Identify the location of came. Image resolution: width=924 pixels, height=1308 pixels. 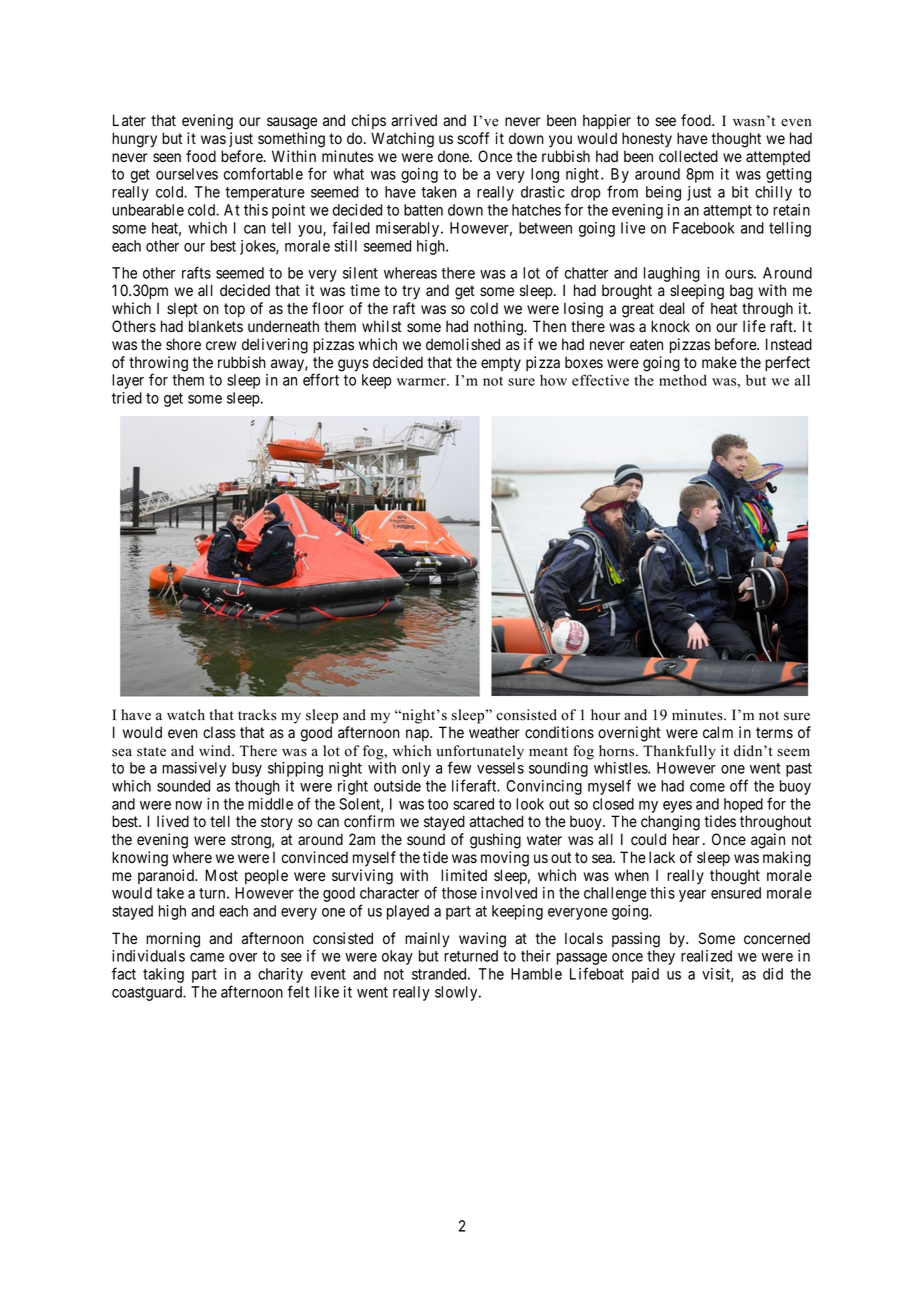
(207, 957).
